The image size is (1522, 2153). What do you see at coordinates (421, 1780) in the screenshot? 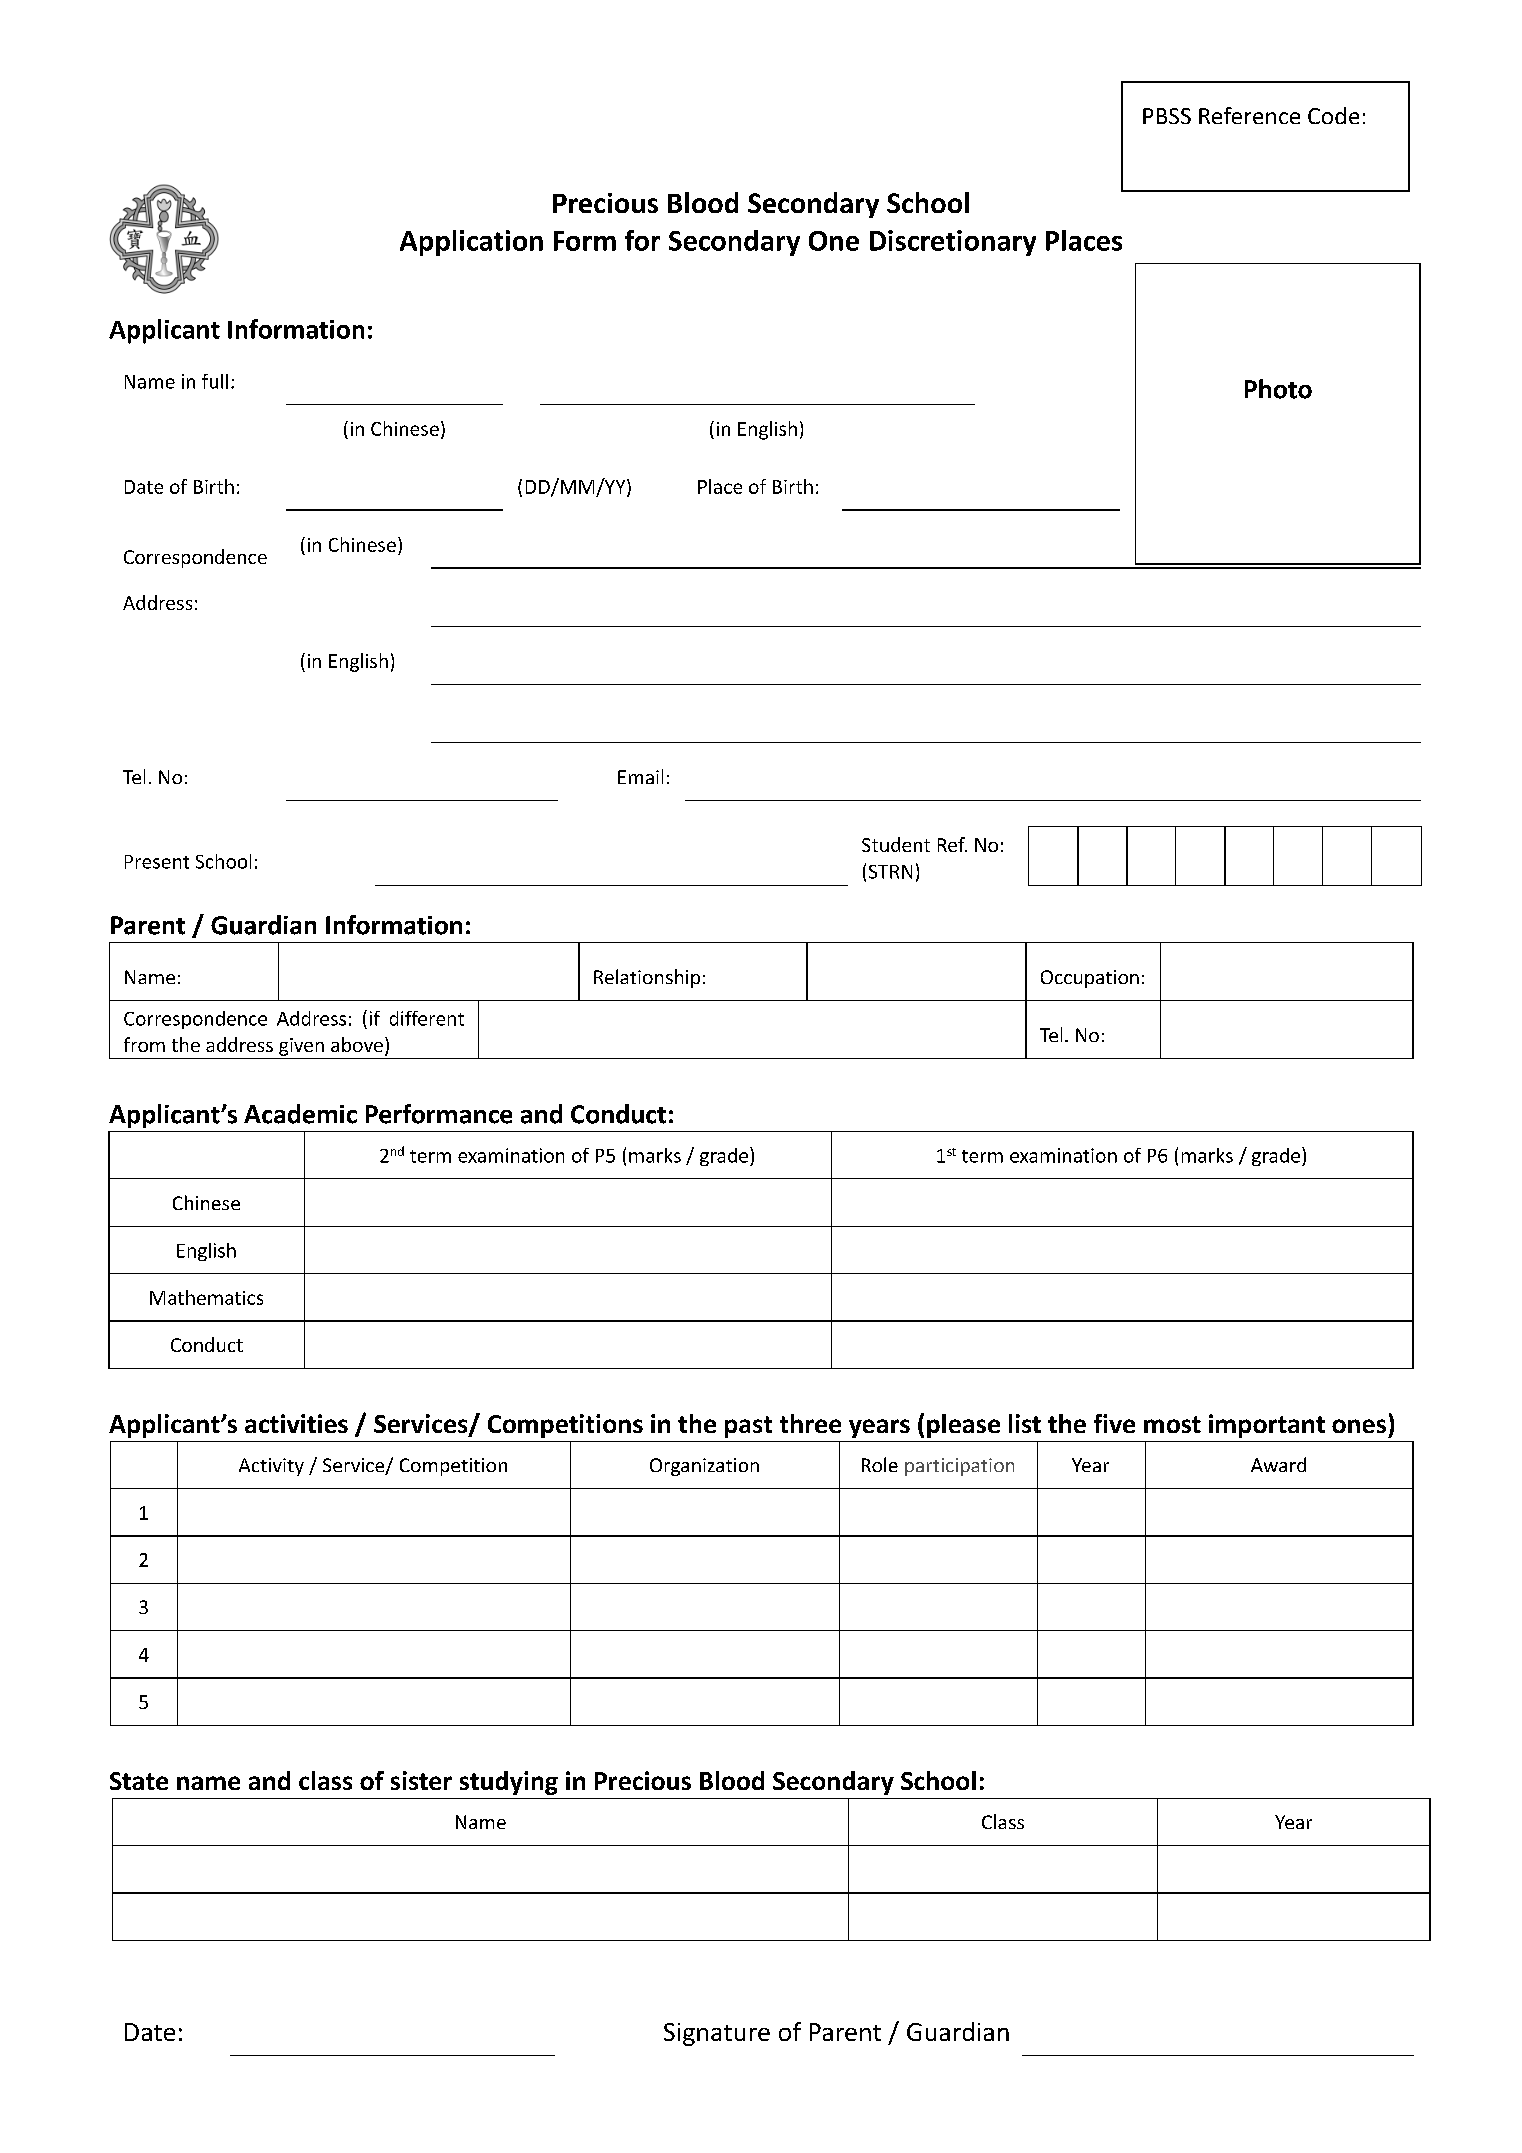
I see `sister` at bounding box center [421, 1780].
